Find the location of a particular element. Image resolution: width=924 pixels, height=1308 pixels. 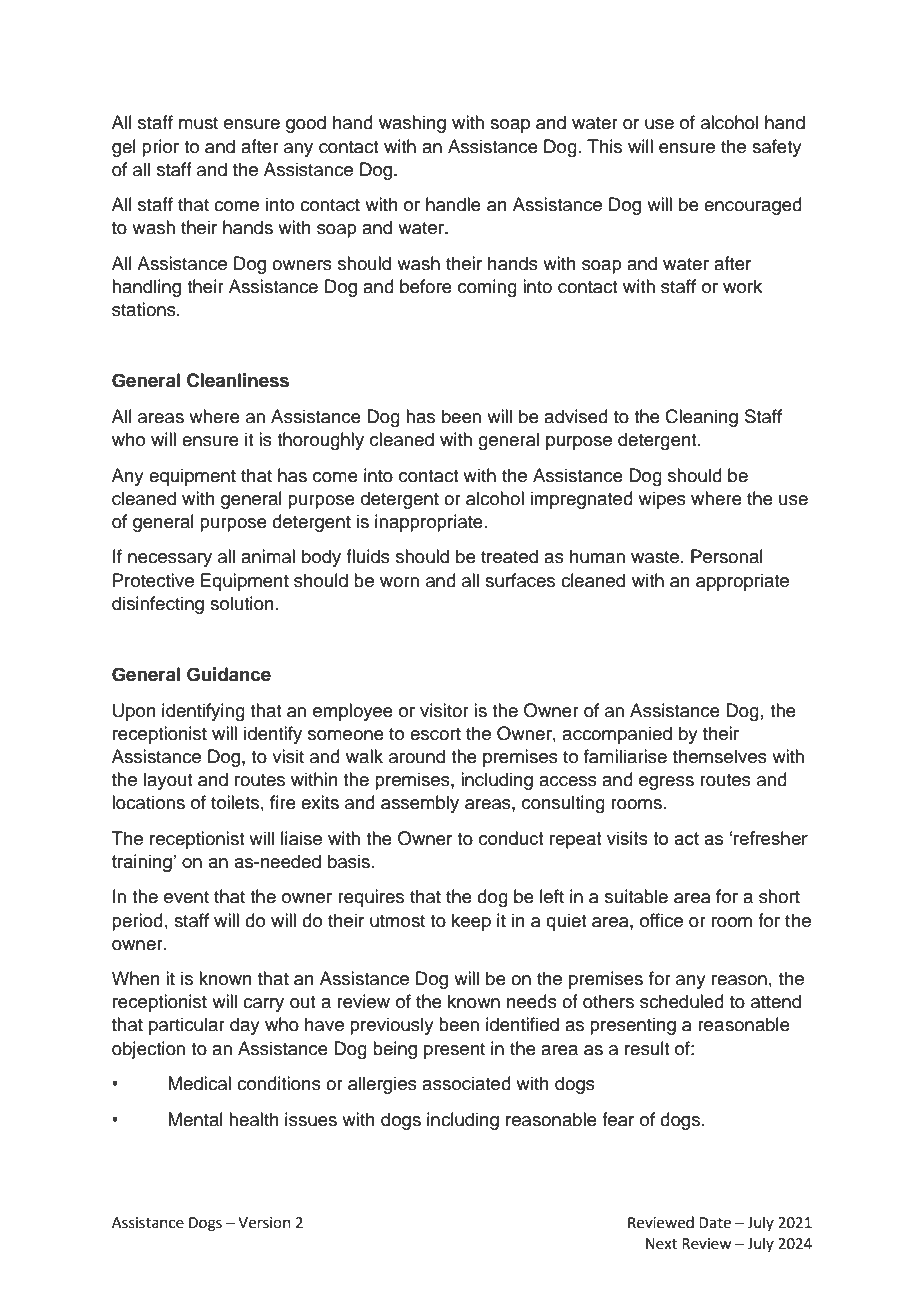

must is located at coordinates (198, 123).
